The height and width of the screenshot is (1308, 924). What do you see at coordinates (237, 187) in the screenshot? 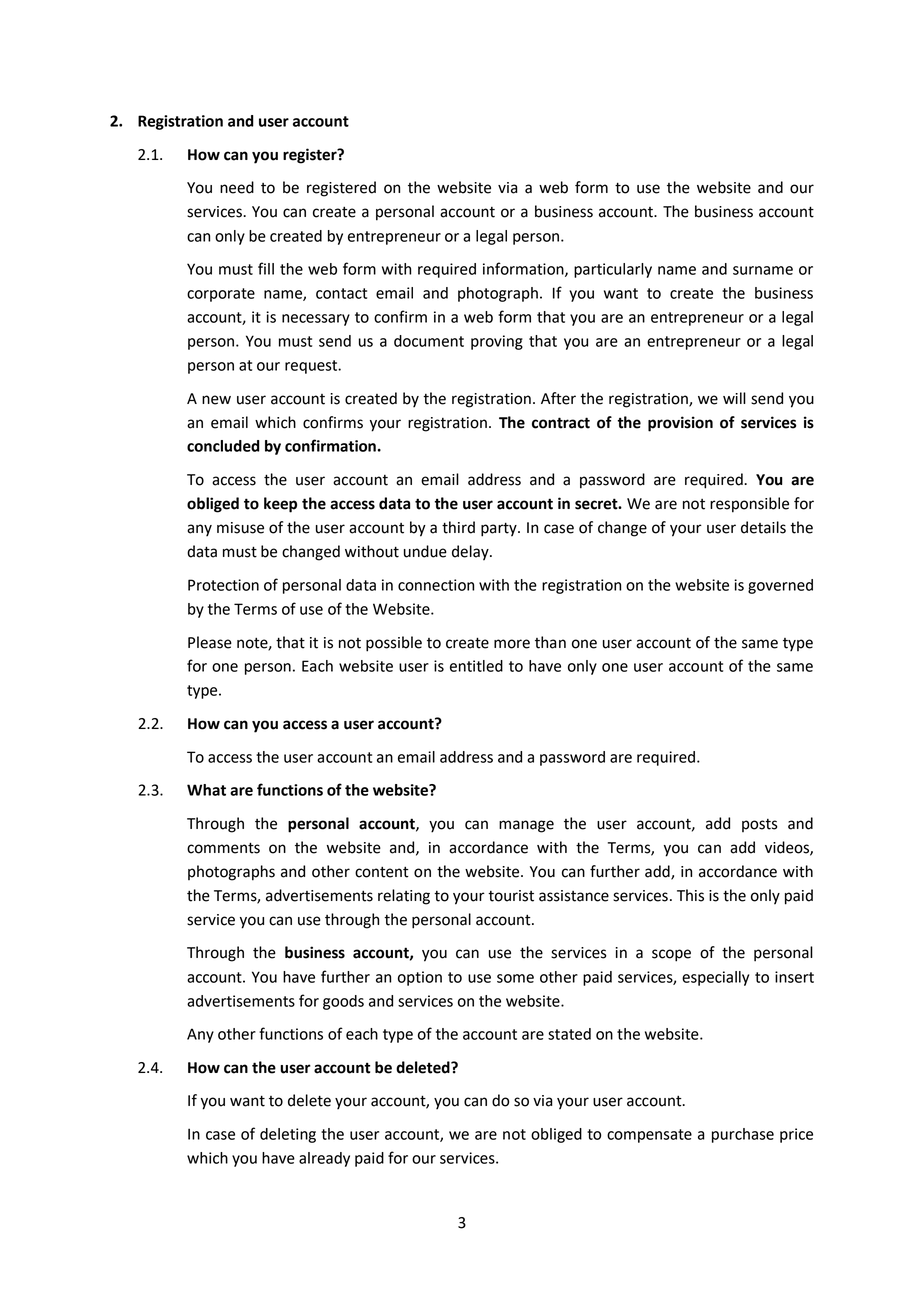
I see `need` at bounding box center [237, 187].
